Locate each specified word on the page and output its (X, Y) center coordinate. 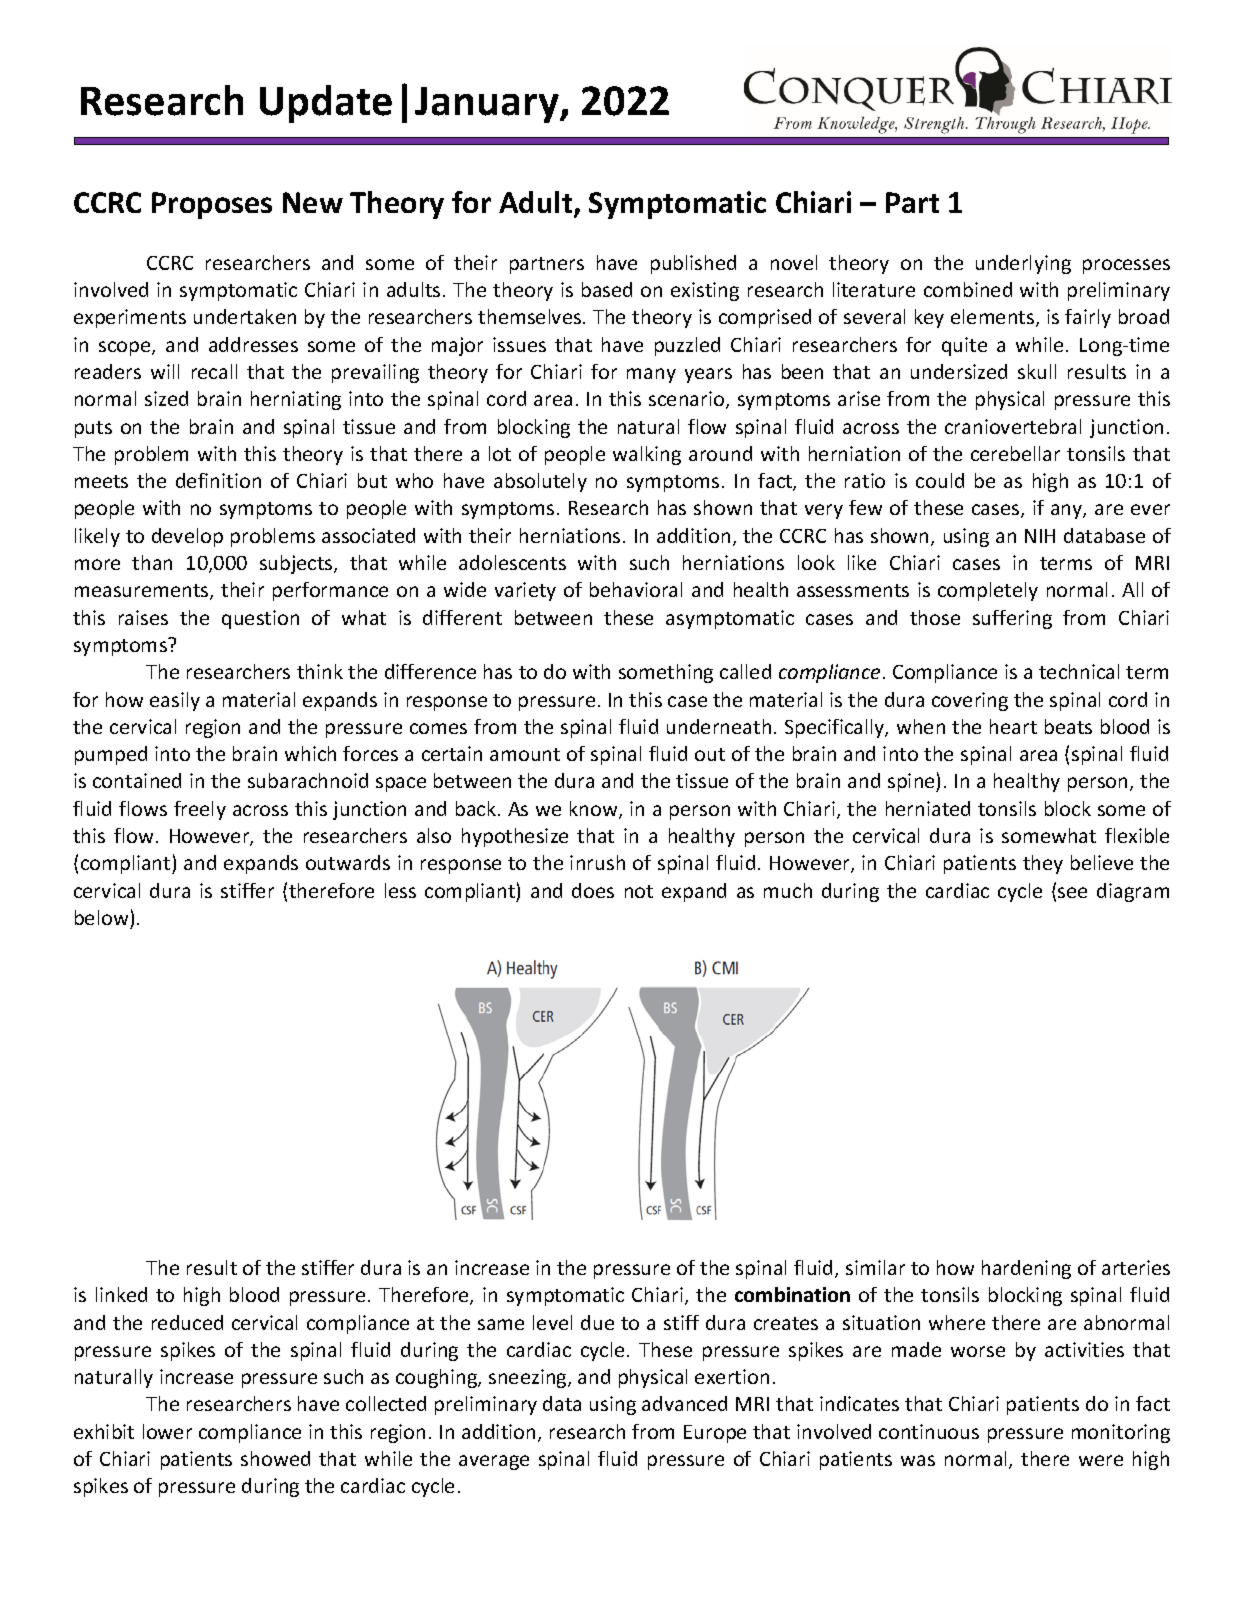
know (595, 810)
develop (187, 537)
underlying (1023, 264)
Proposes (212, 205)
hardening (1026, 1269)
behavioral (636, 589)
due (597, 1322)
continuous (929, 1431)
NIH (1040, 536)
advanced (684, 1403)
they (1043, 864)
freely (200, 810)
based (607, 289)
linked (121, 1294)
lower (167, 1431)
